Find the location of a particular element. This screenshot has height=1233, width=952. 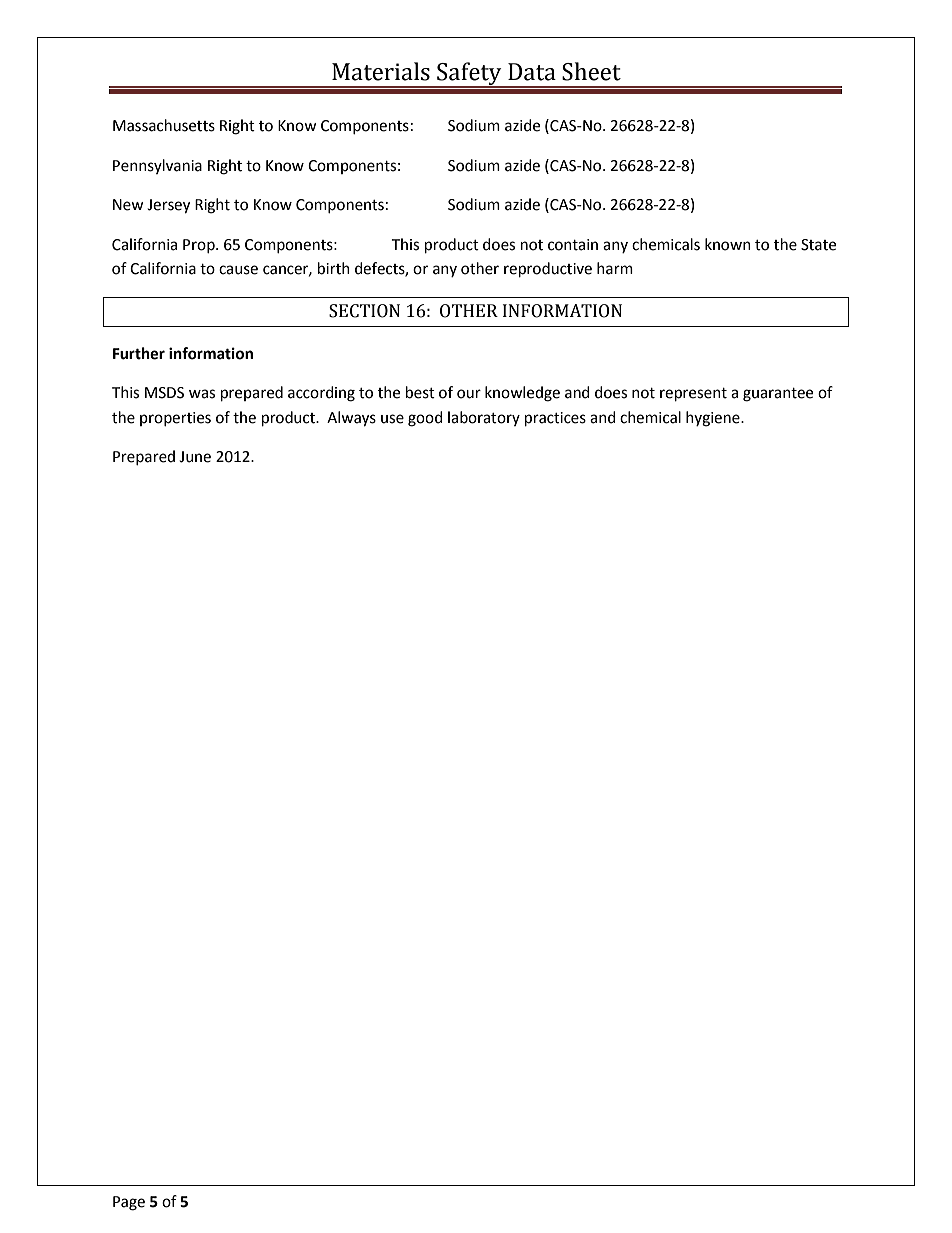

contain is located at coordinates (573, 245).
